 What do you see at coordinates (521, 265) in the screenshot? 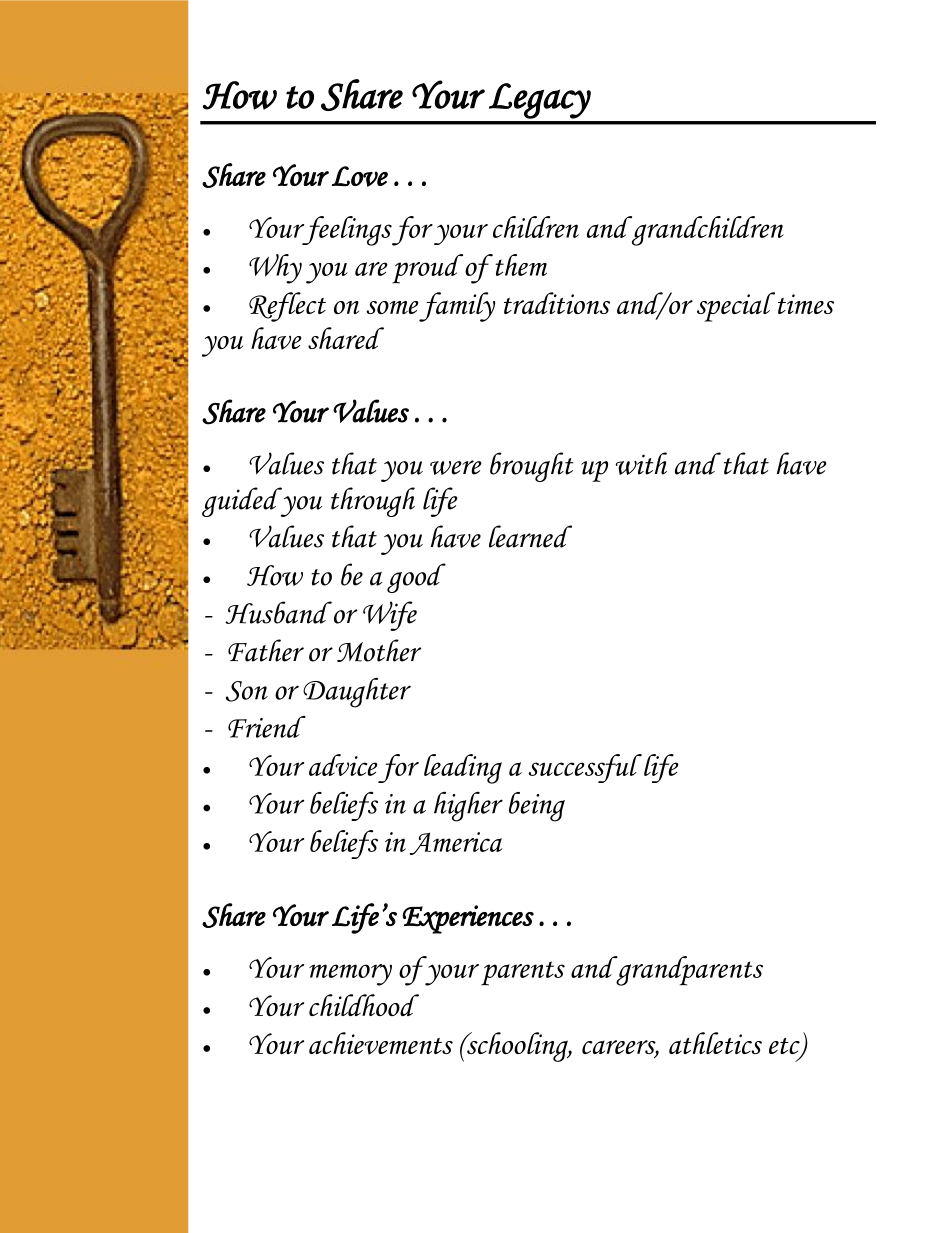
I see `them` at bounding box center [521, 265].
